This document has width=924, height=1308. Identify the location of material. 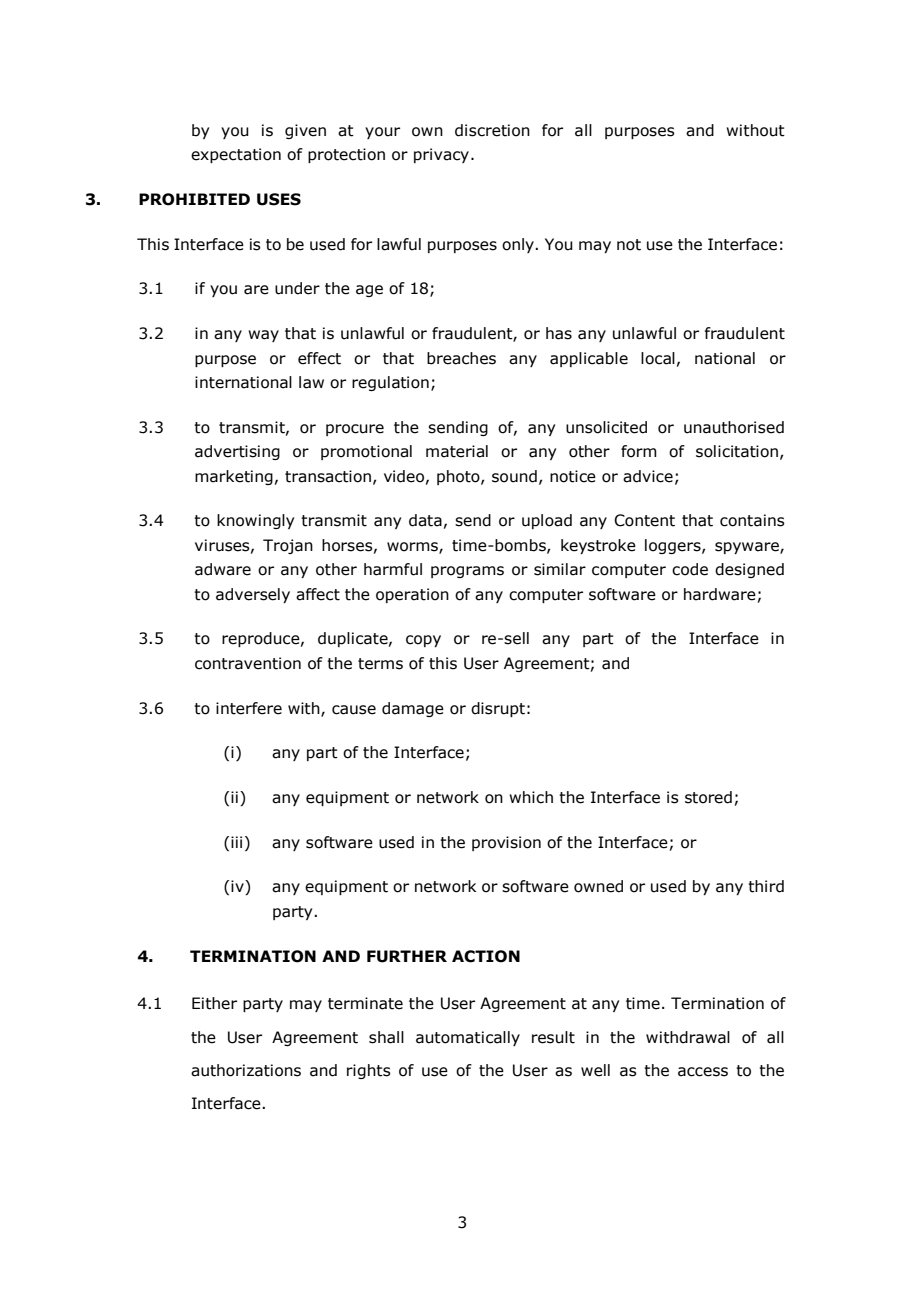
(457, 451).
